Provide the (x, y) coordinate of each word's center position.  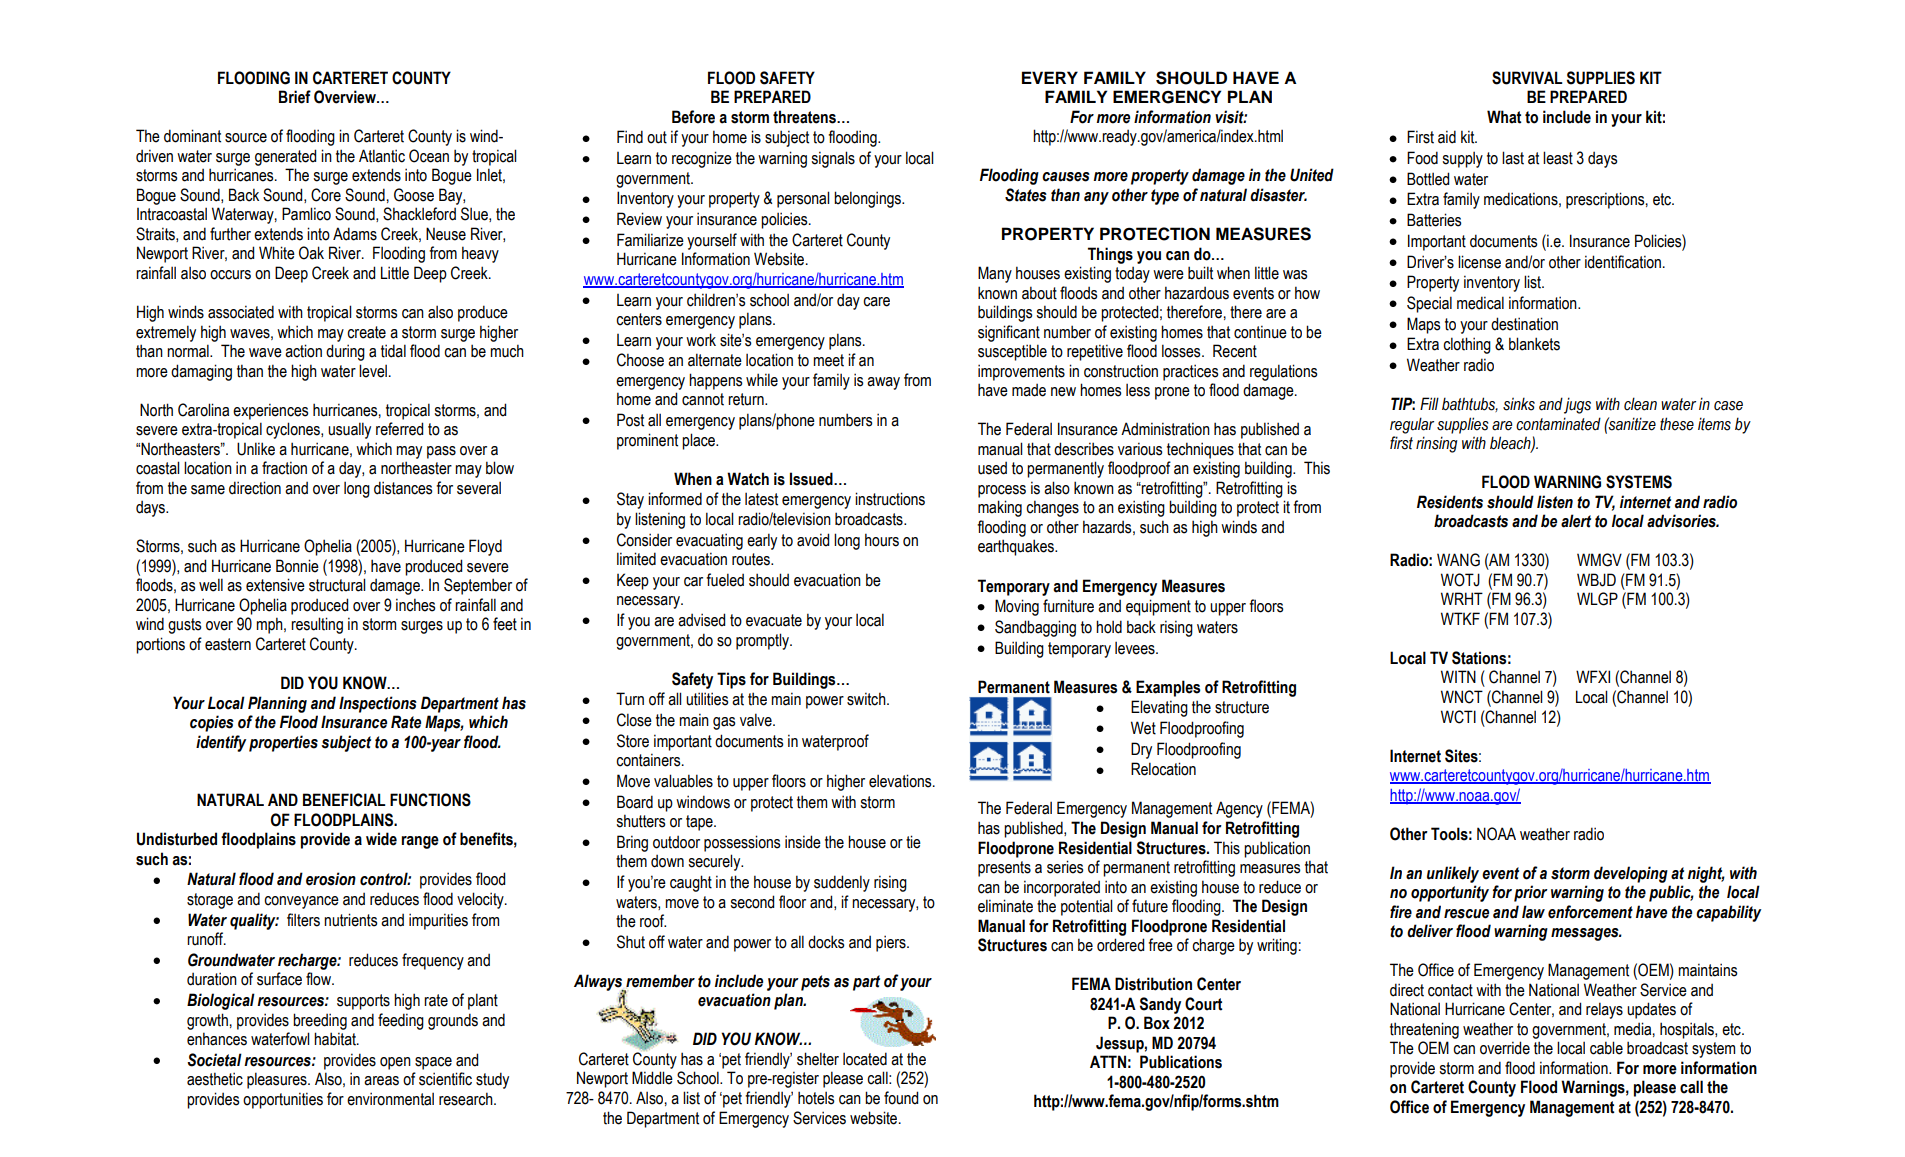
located (865, 1059)
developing (1631, 874)
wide (381, 839)
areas (381, 1081)
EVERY (1050, 77)
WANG (1458, 560)
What (1504, 117)
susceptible (1012, 352)
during (345, 352)
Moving (1017, 607)
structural (337, 585)
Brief (295, 97)
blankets (1534, 344)
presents (1004, 869)
